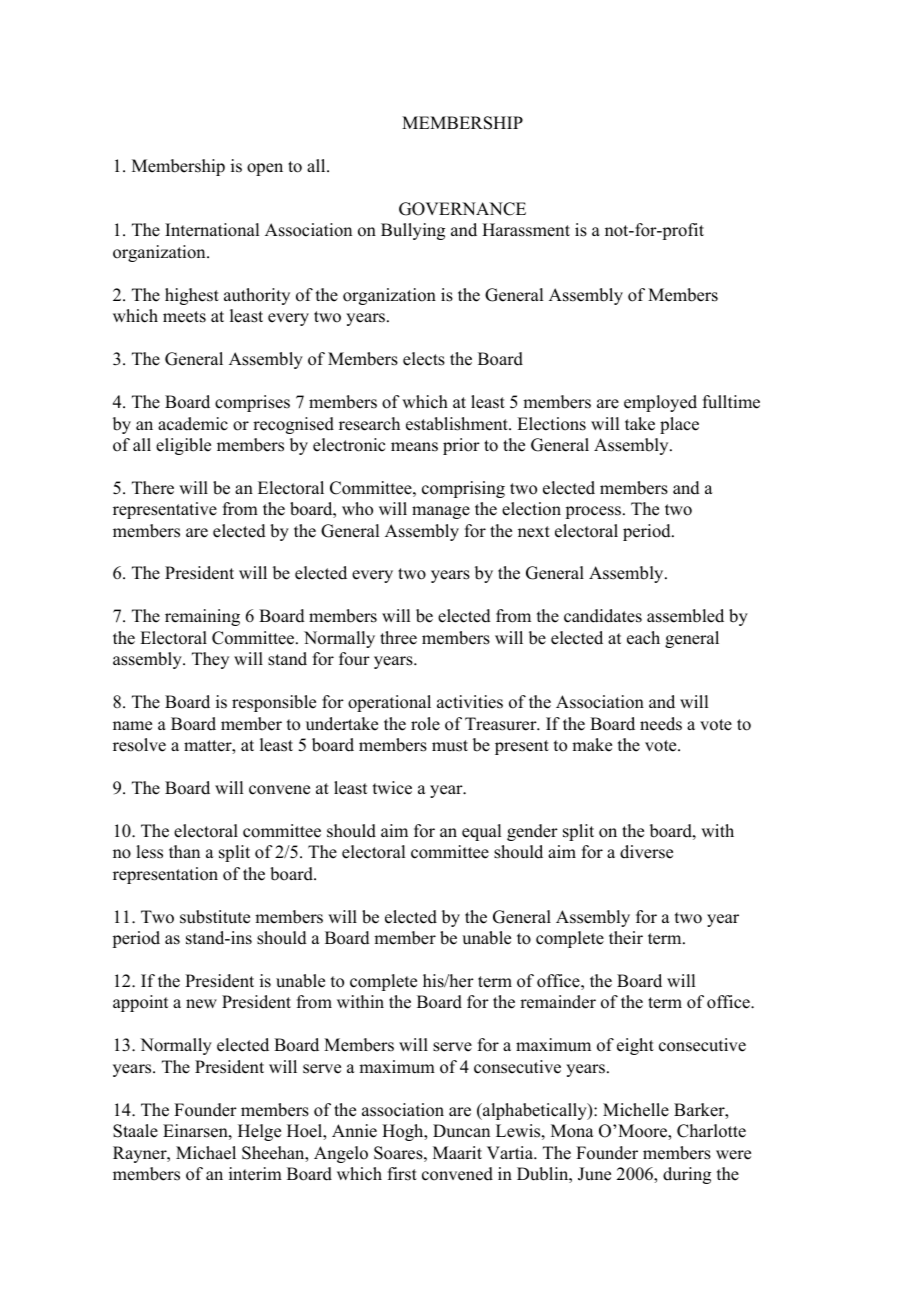 This image has width=924, height=1308. I want to click on International, so click(212, 230).
